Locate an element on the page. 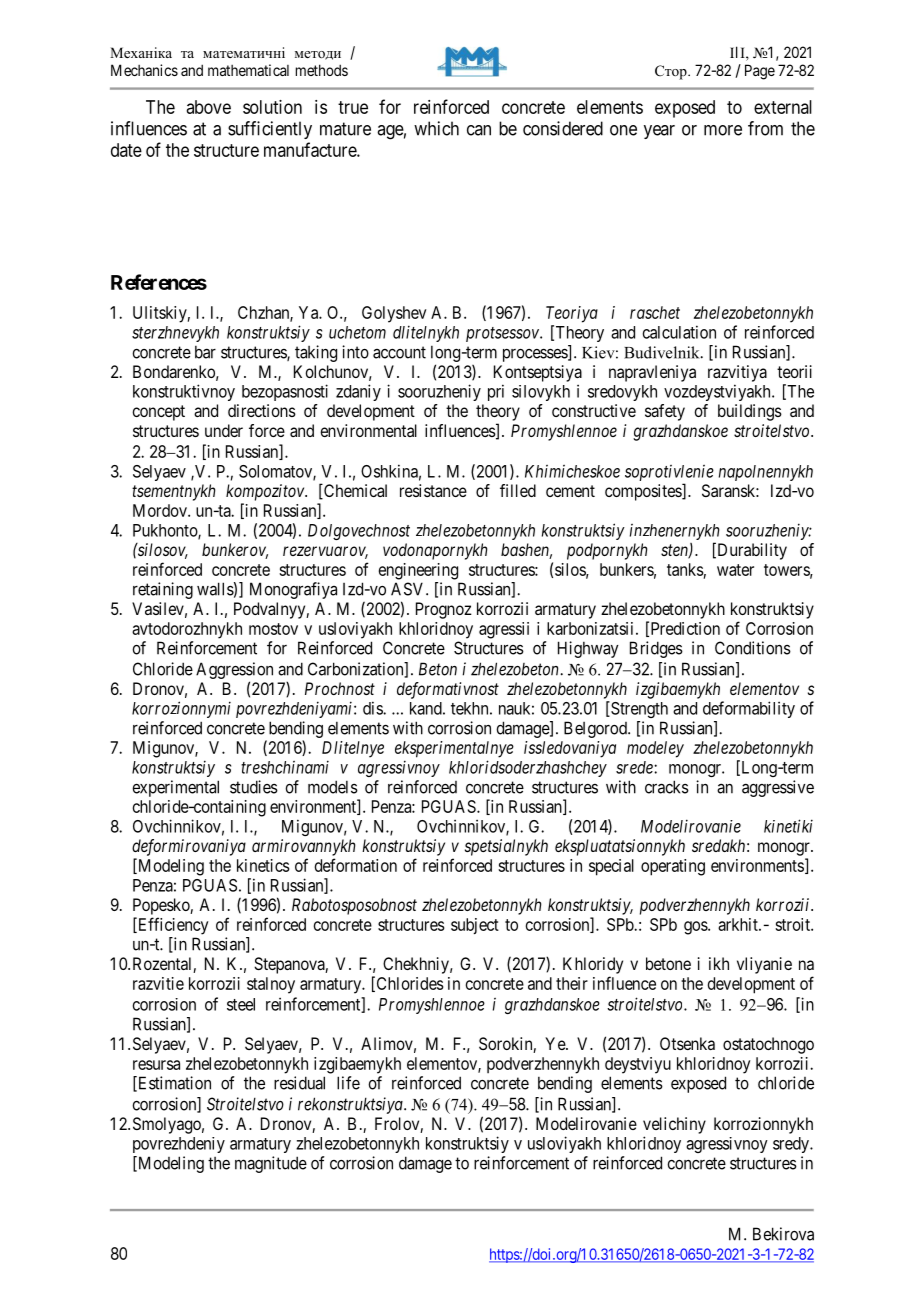  which is located at coordinates (436, 128).
